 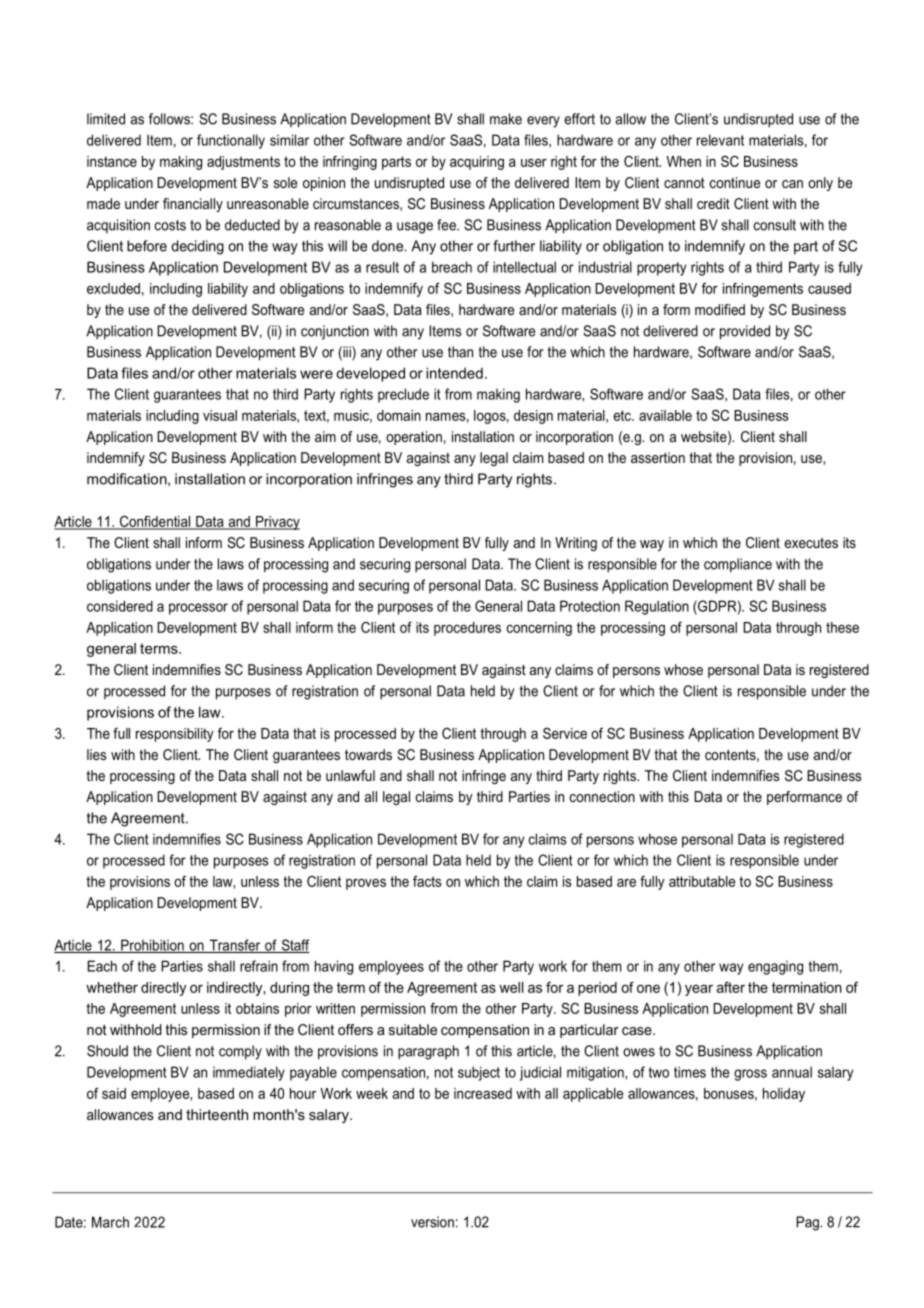 I want to click on attributable, so click(x=702, y=881).
